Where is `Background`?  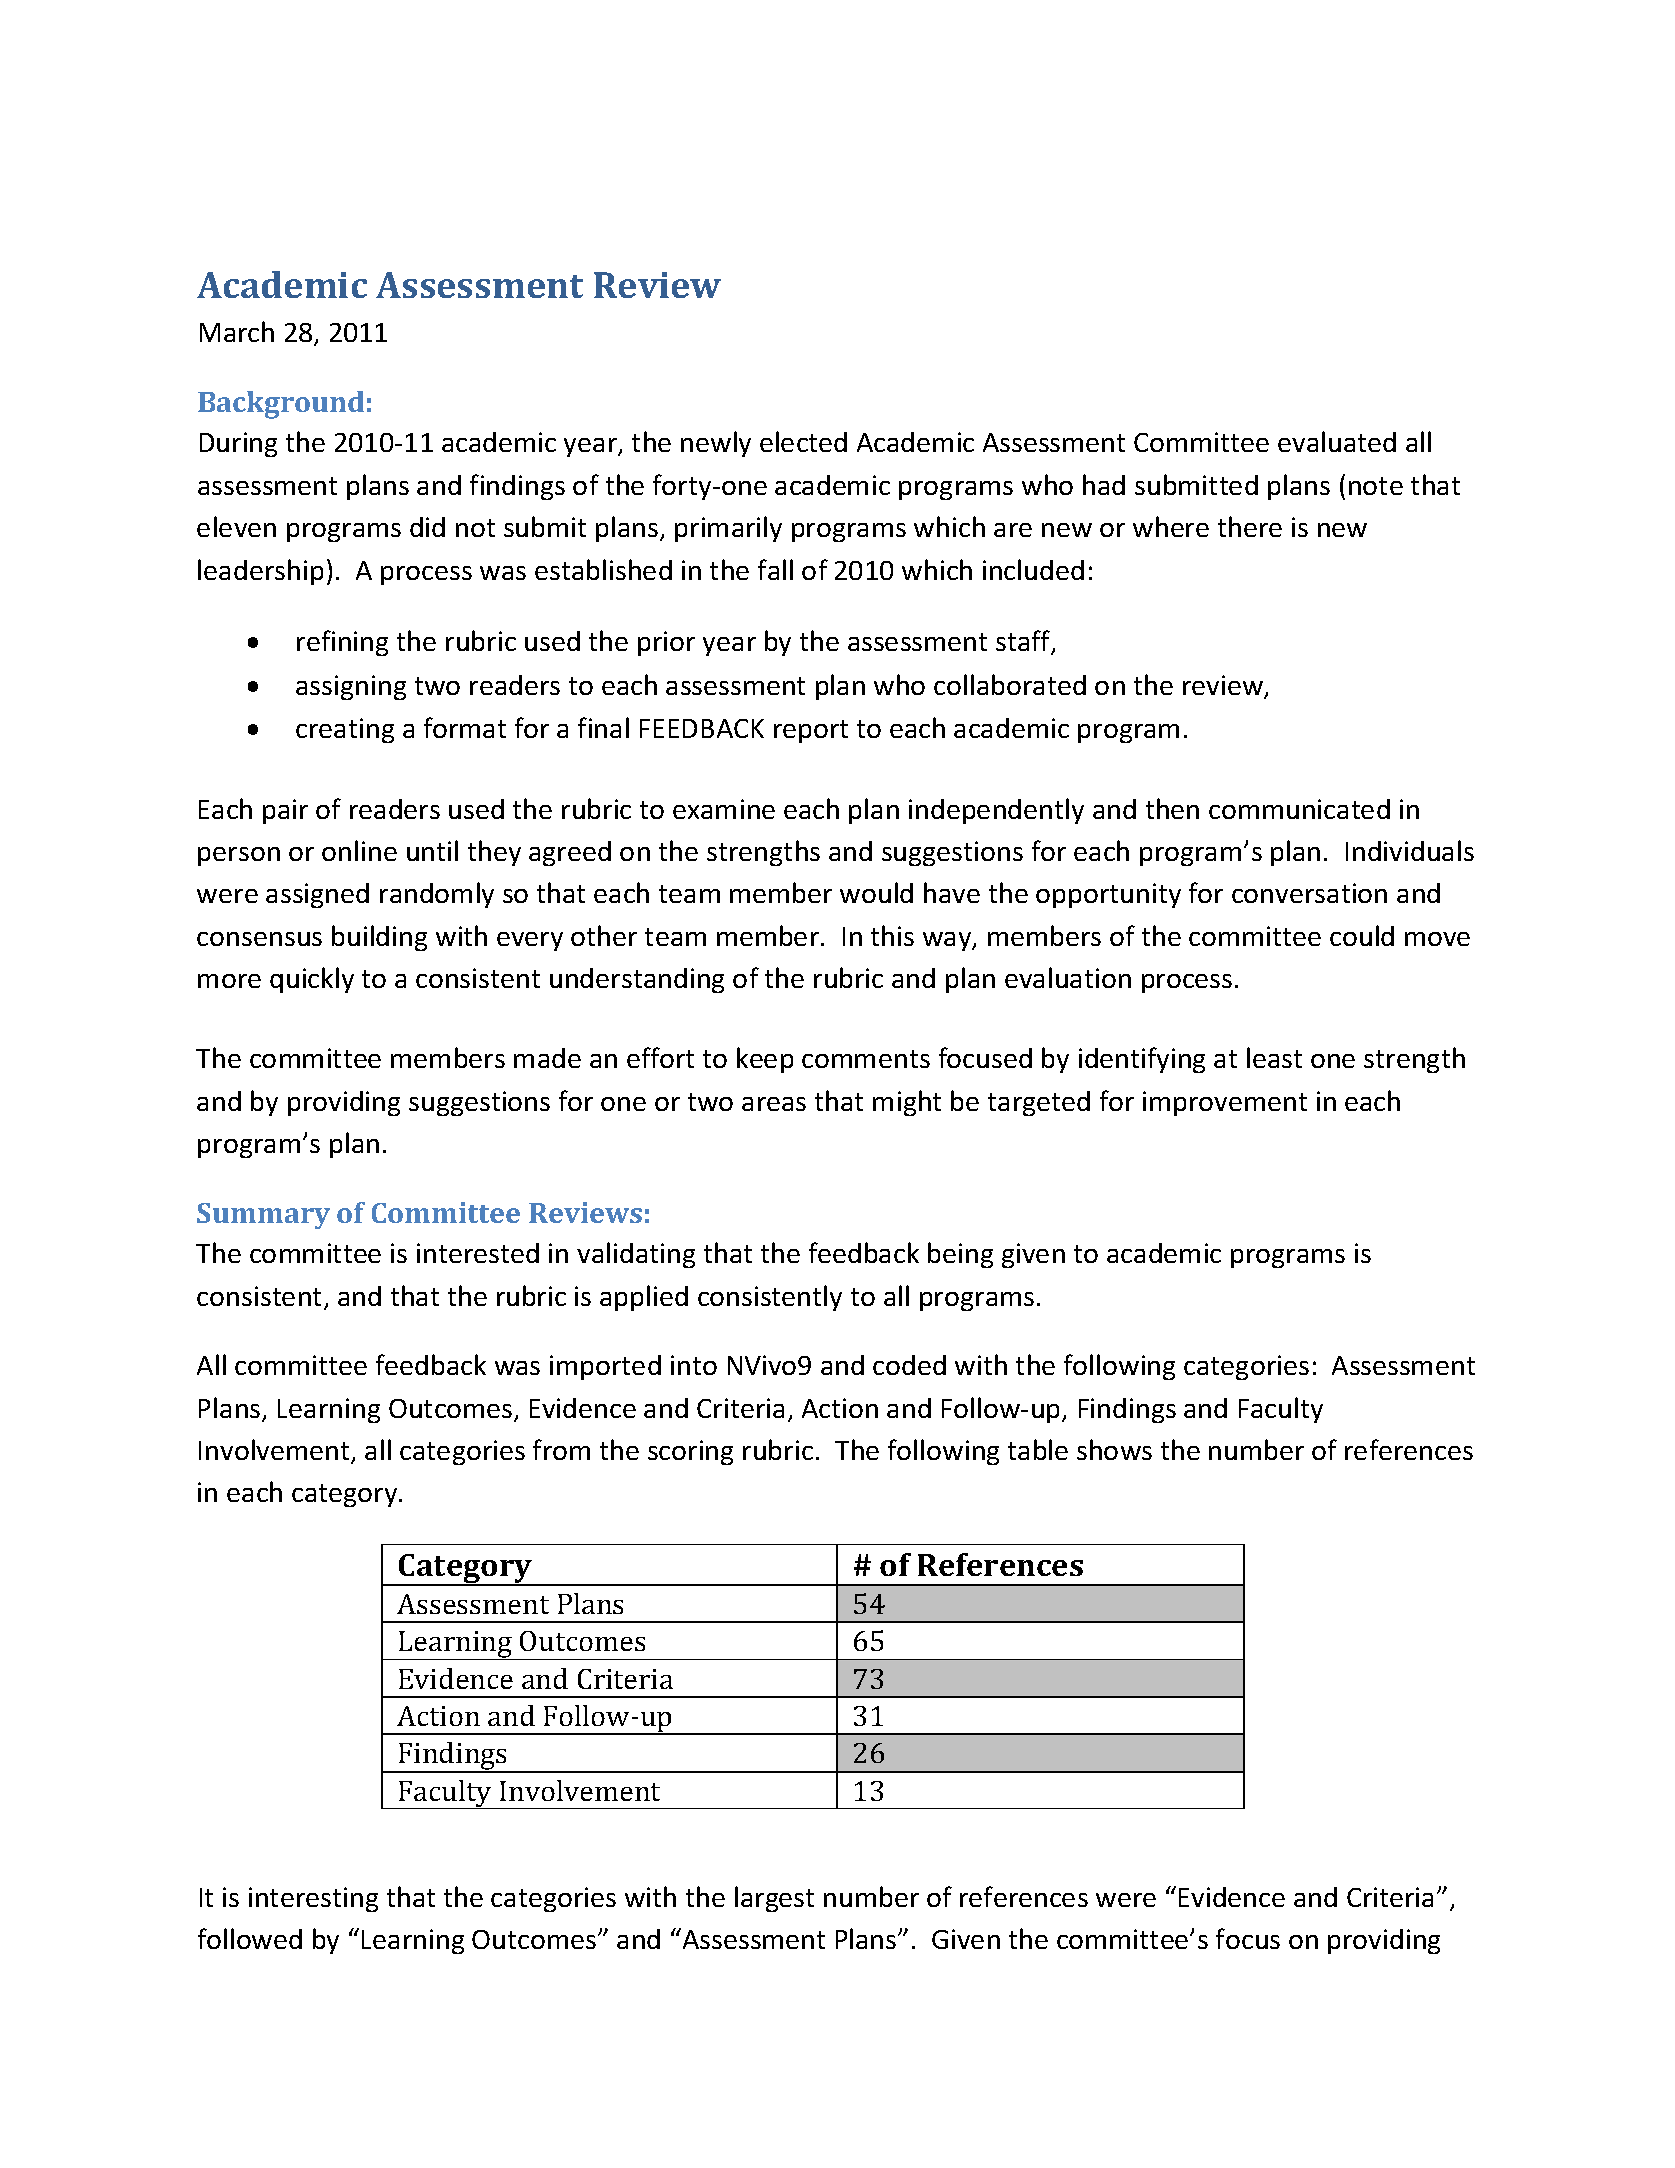
Background is located at coordinates (281, 405).
